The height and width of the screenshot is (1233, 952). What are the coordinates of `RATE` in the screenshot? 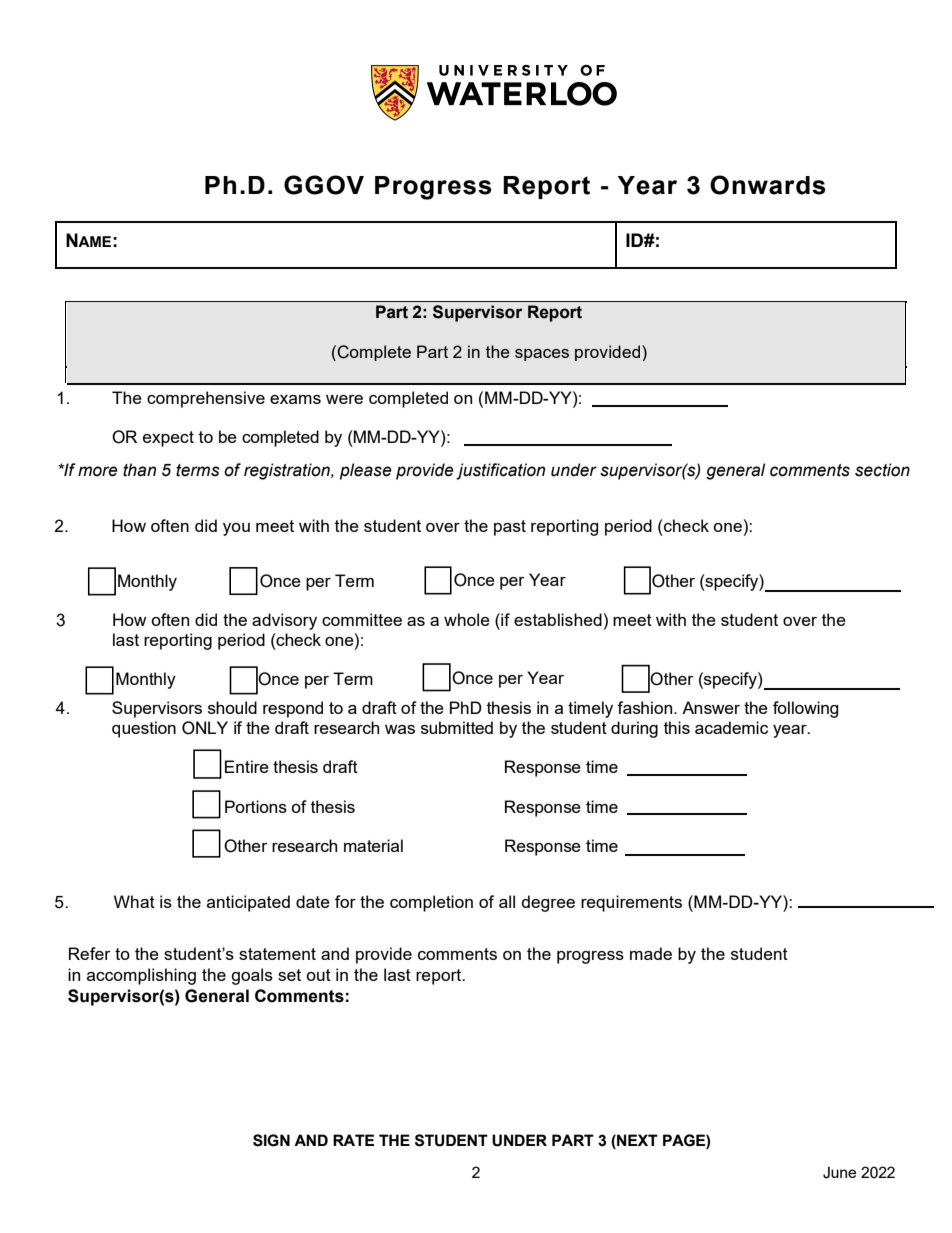 It's located at (353, 1140).
